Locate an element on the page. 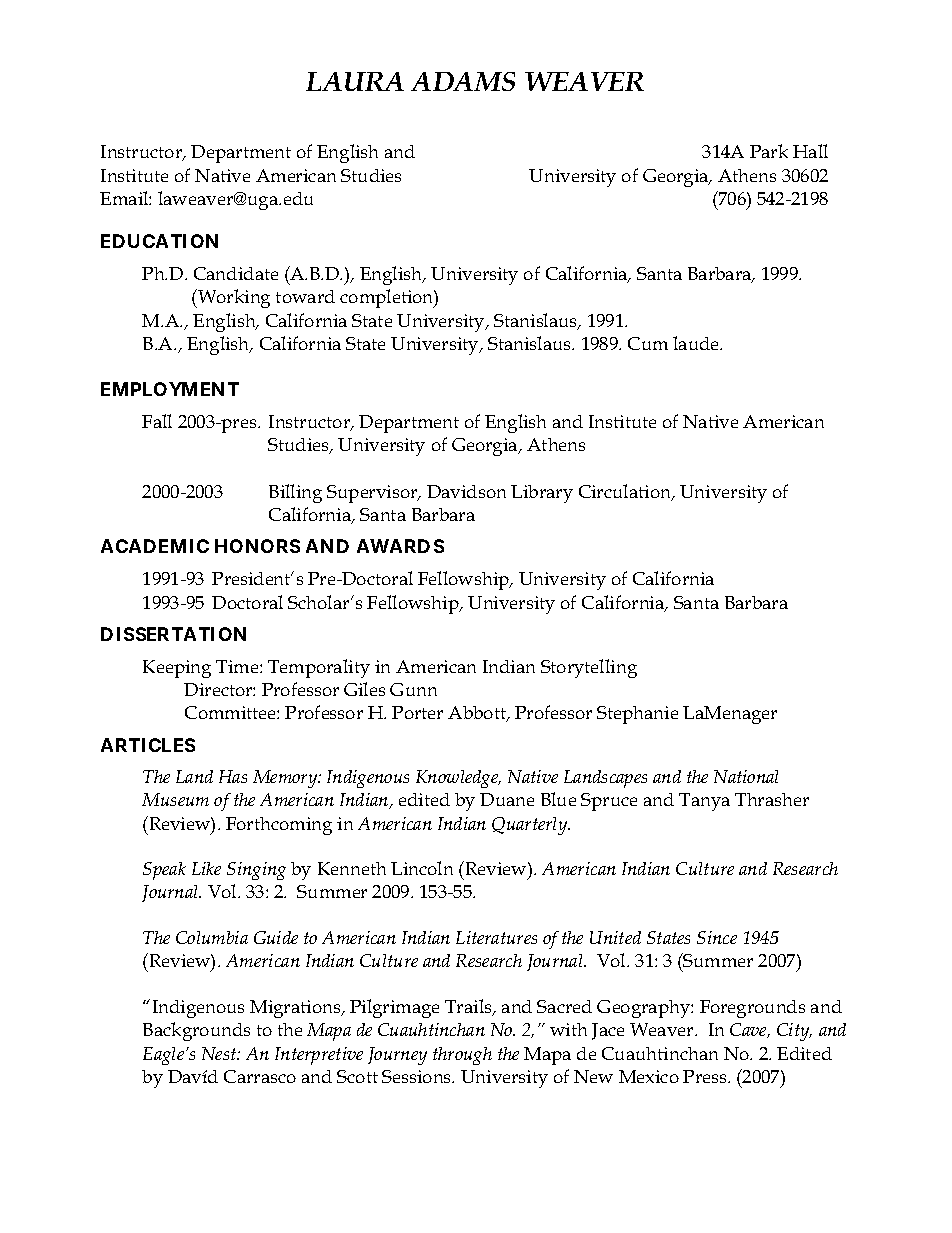 The width and height of the page is (952, 1233). Backgrounds is located at coordinates (196, 1031).
